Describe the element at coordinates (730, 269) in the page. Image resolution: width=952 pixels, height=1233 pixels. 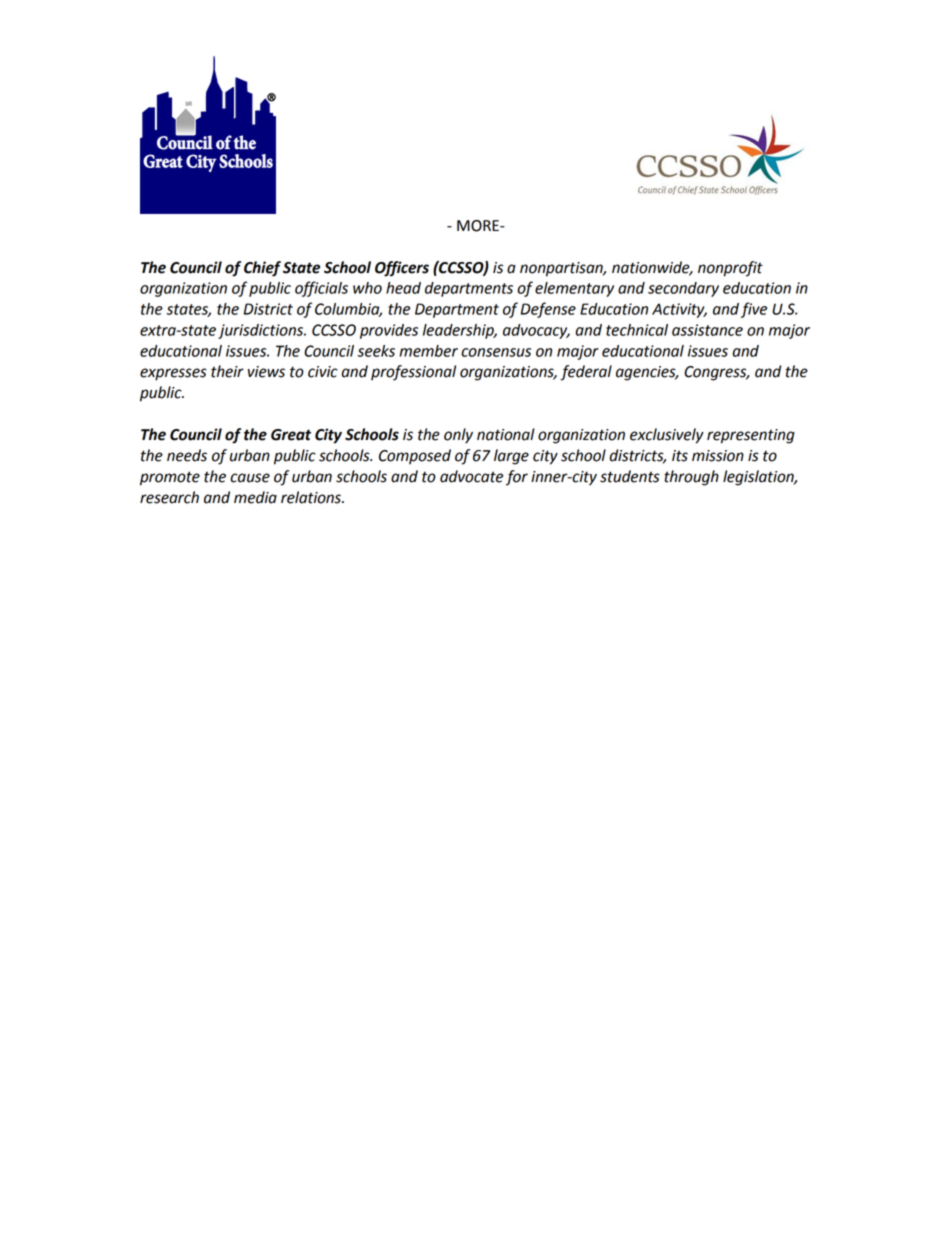
I see `nonprofit` at that location.
